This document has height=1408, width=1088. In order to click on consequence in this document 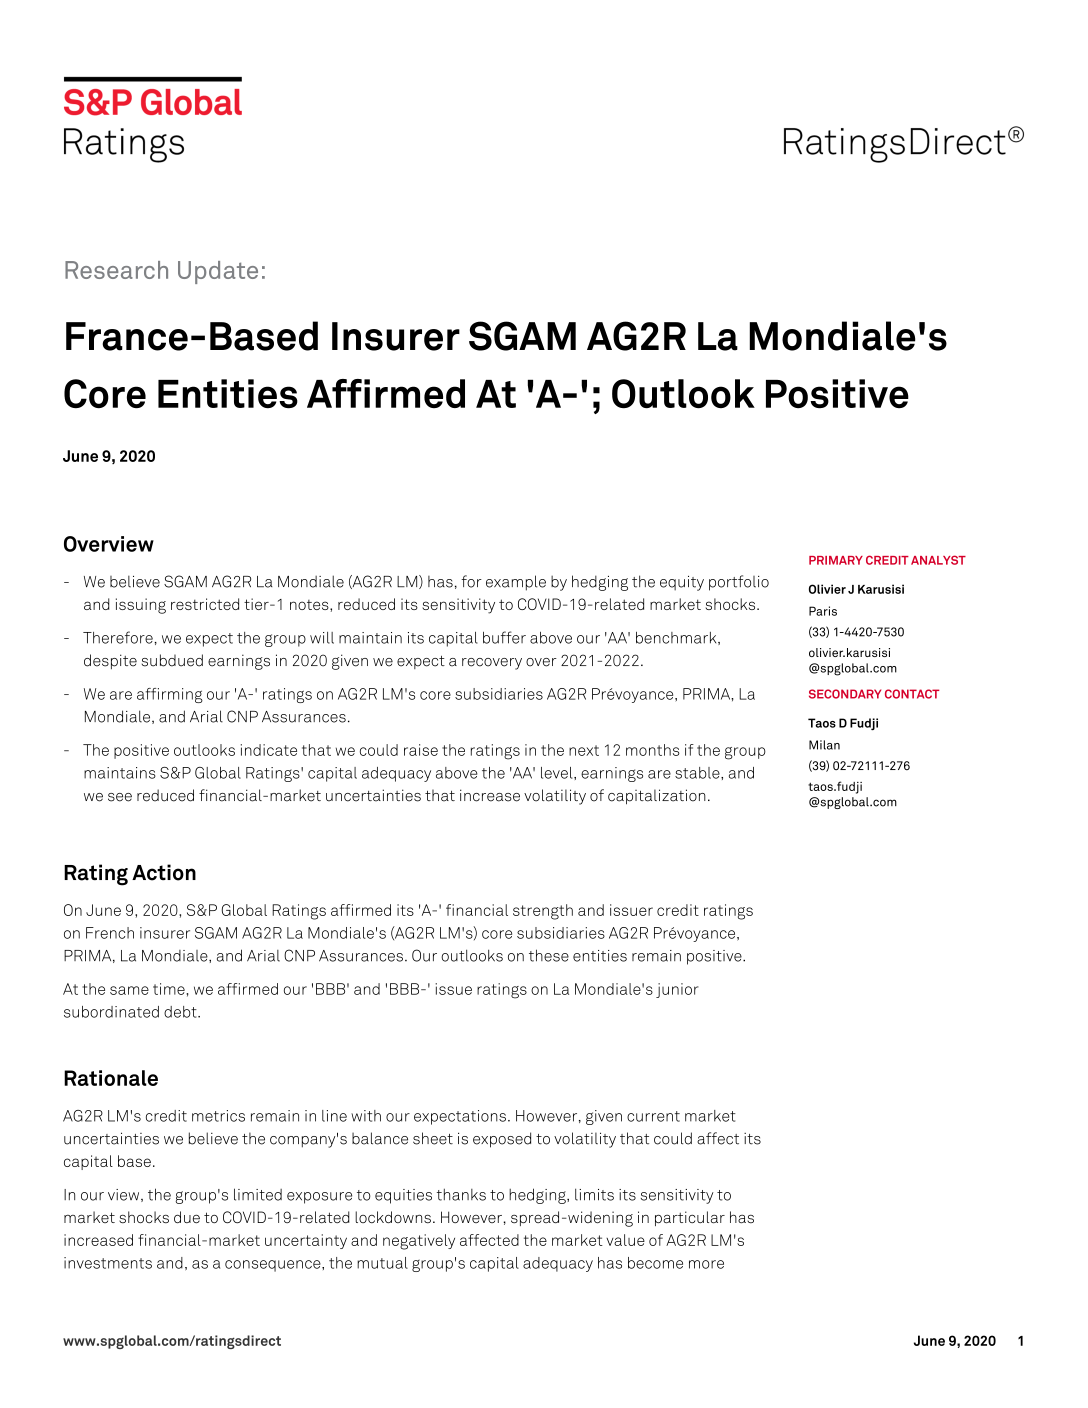, I will do `click(274, 1266)`.
